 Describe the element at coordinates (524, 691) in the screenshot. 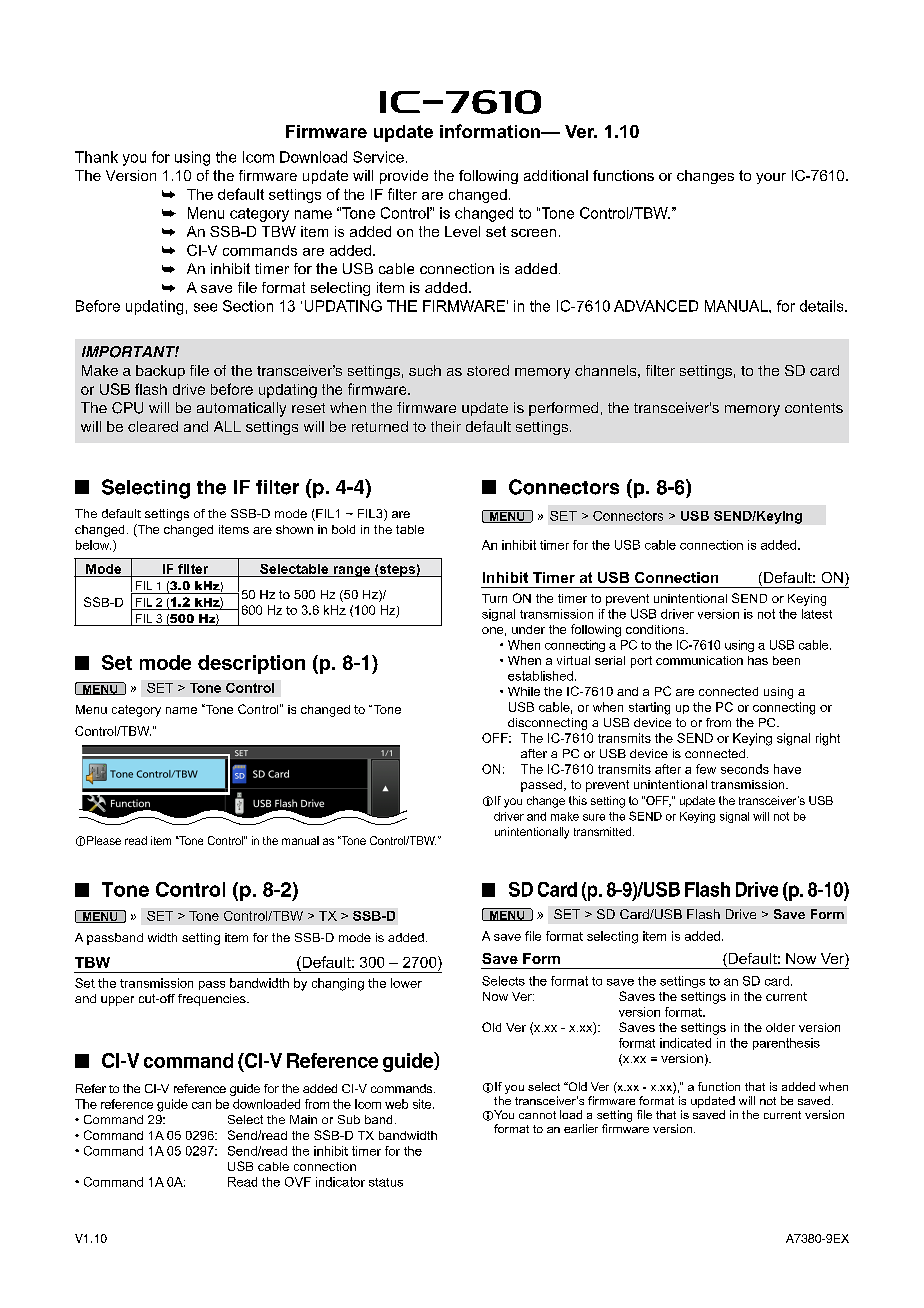

I see `While` at that location.
